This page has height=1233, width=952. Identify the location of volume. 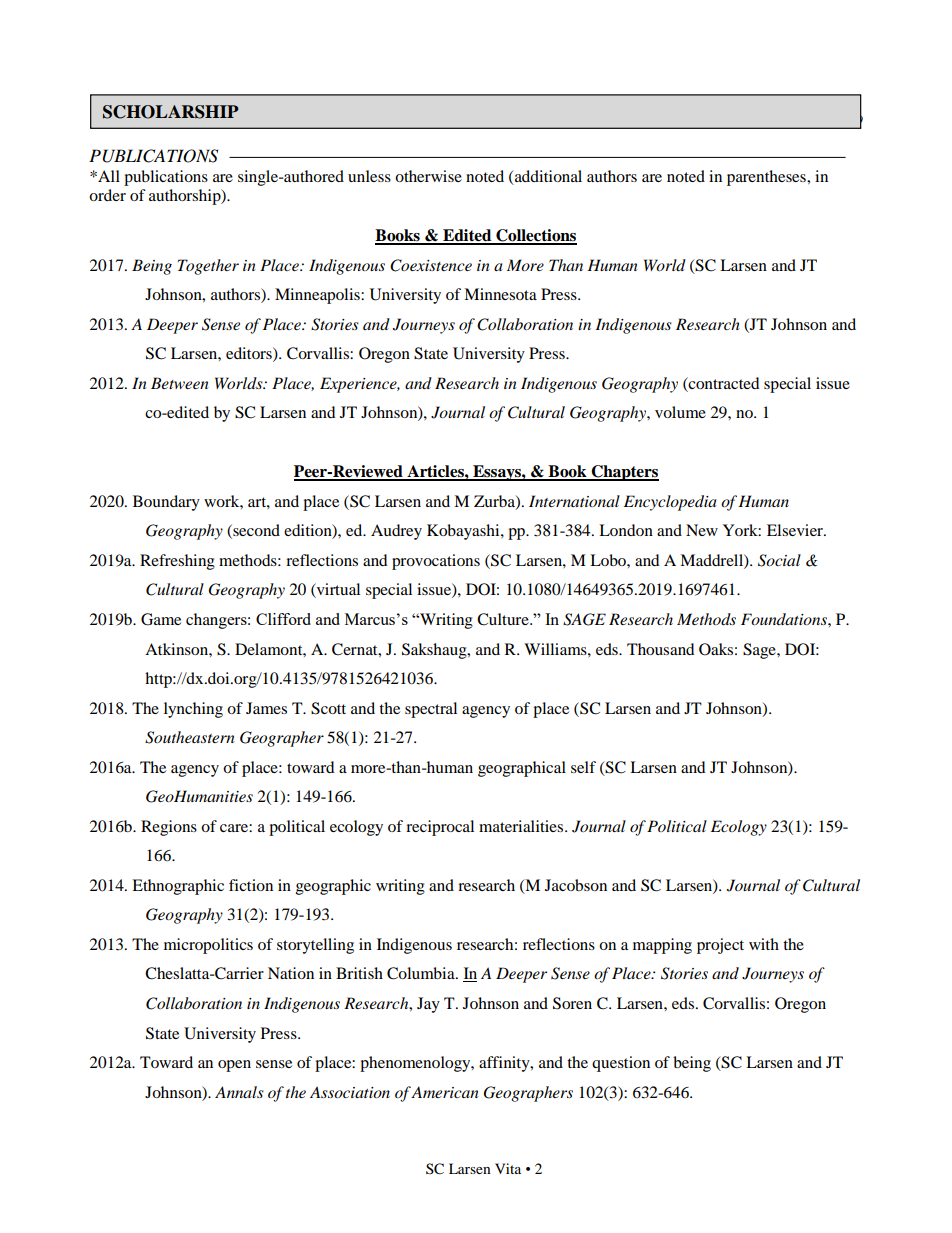
(680, 412).
